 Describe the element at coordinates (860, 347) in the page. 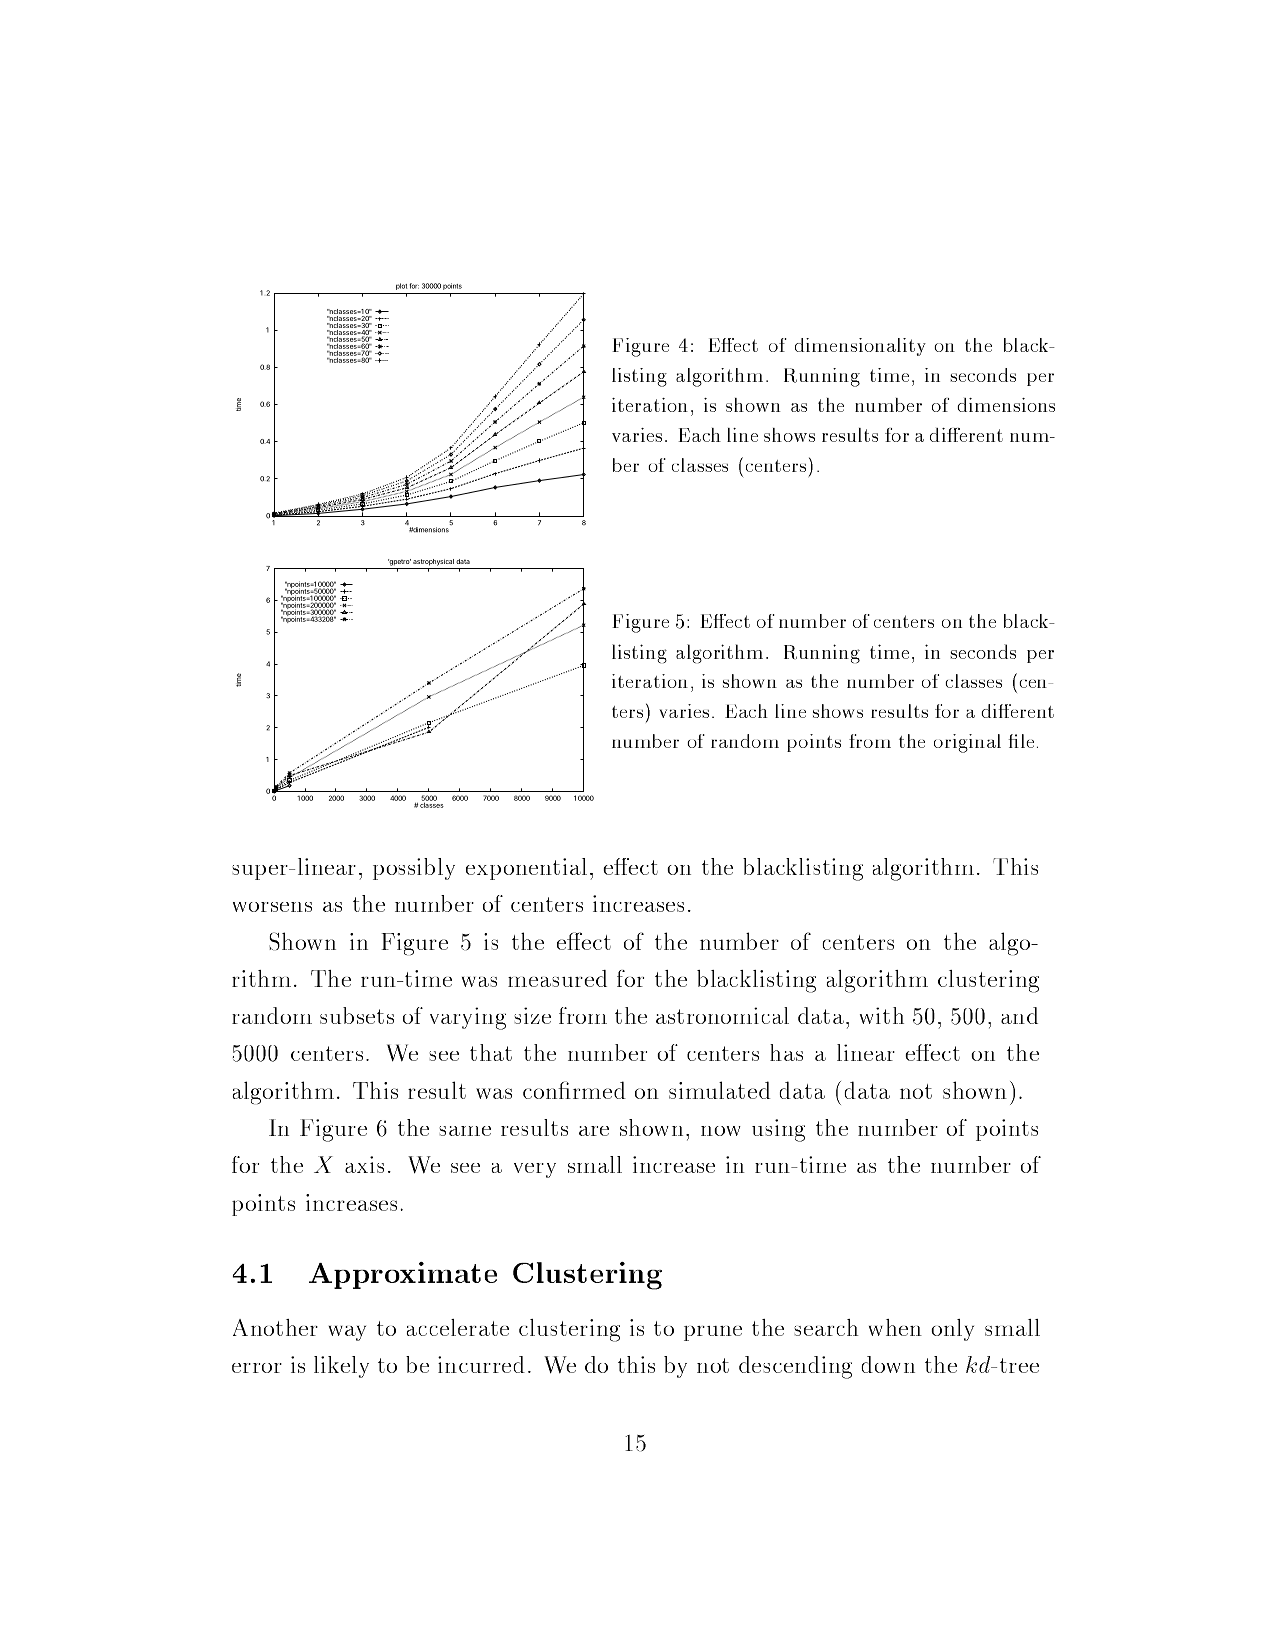

I see `dimensionality` at that location.
